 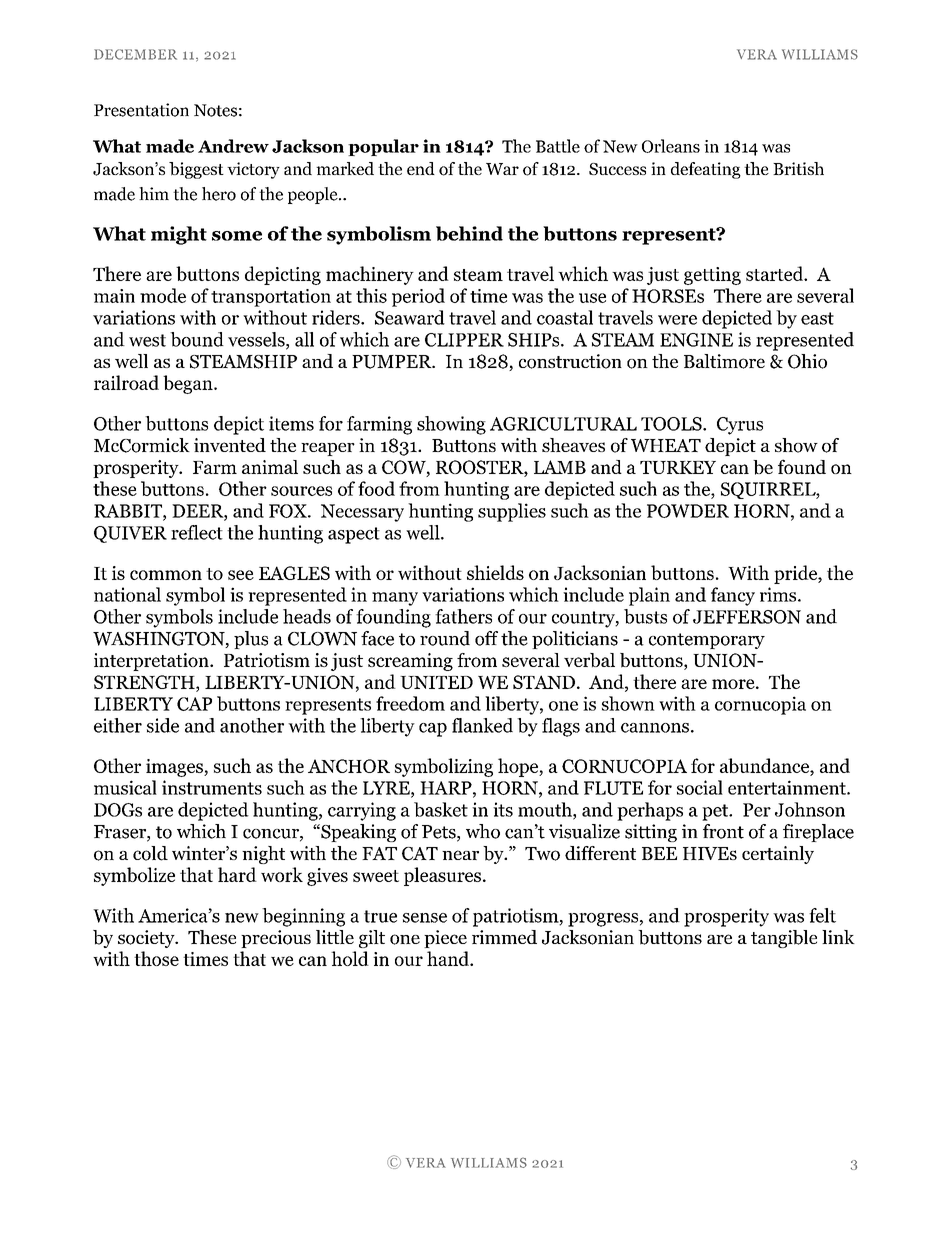 I want to click on Battle, so click(x=558, y=146).
